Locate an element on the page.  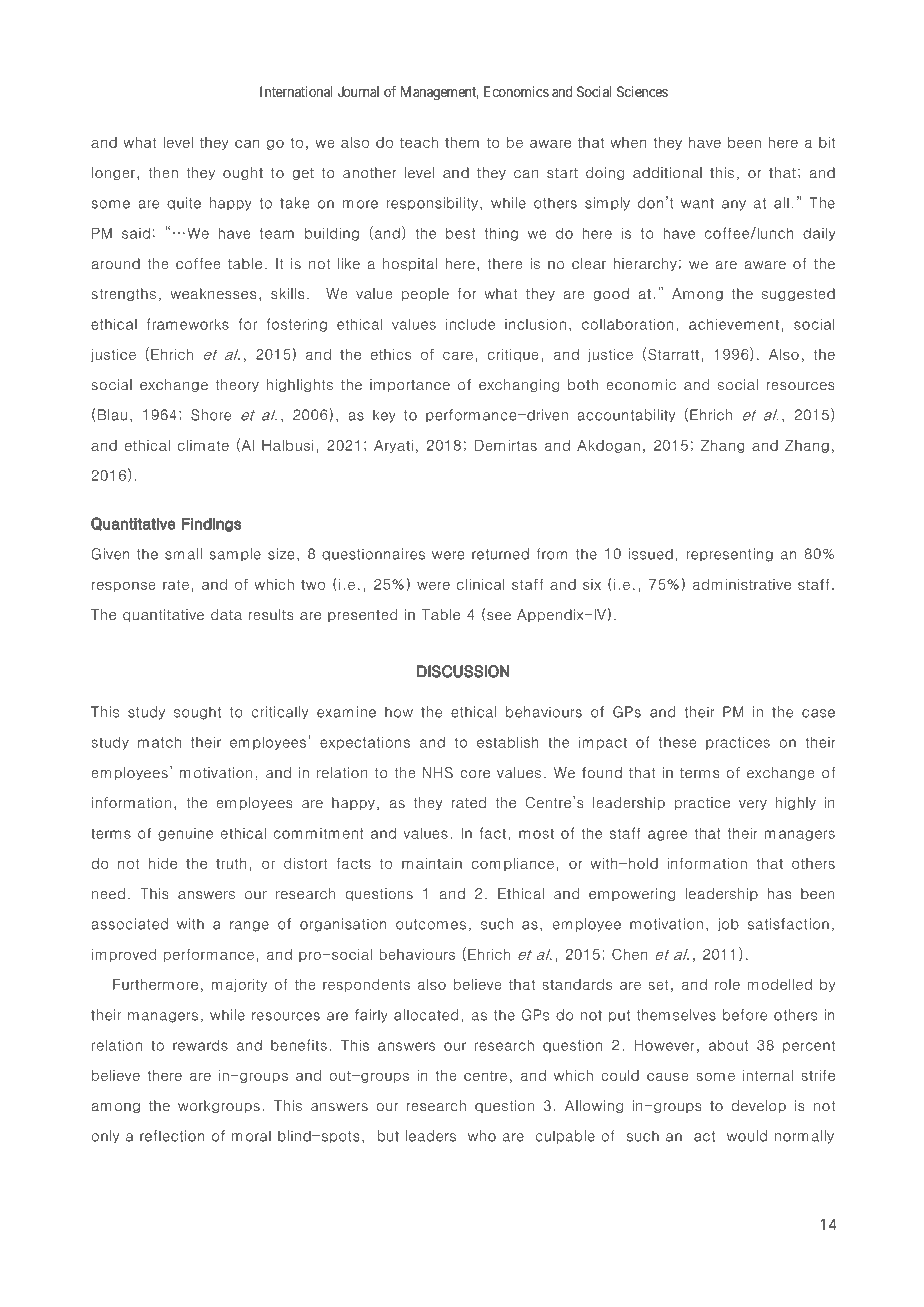
theory is located at coordinates (237, 385).
